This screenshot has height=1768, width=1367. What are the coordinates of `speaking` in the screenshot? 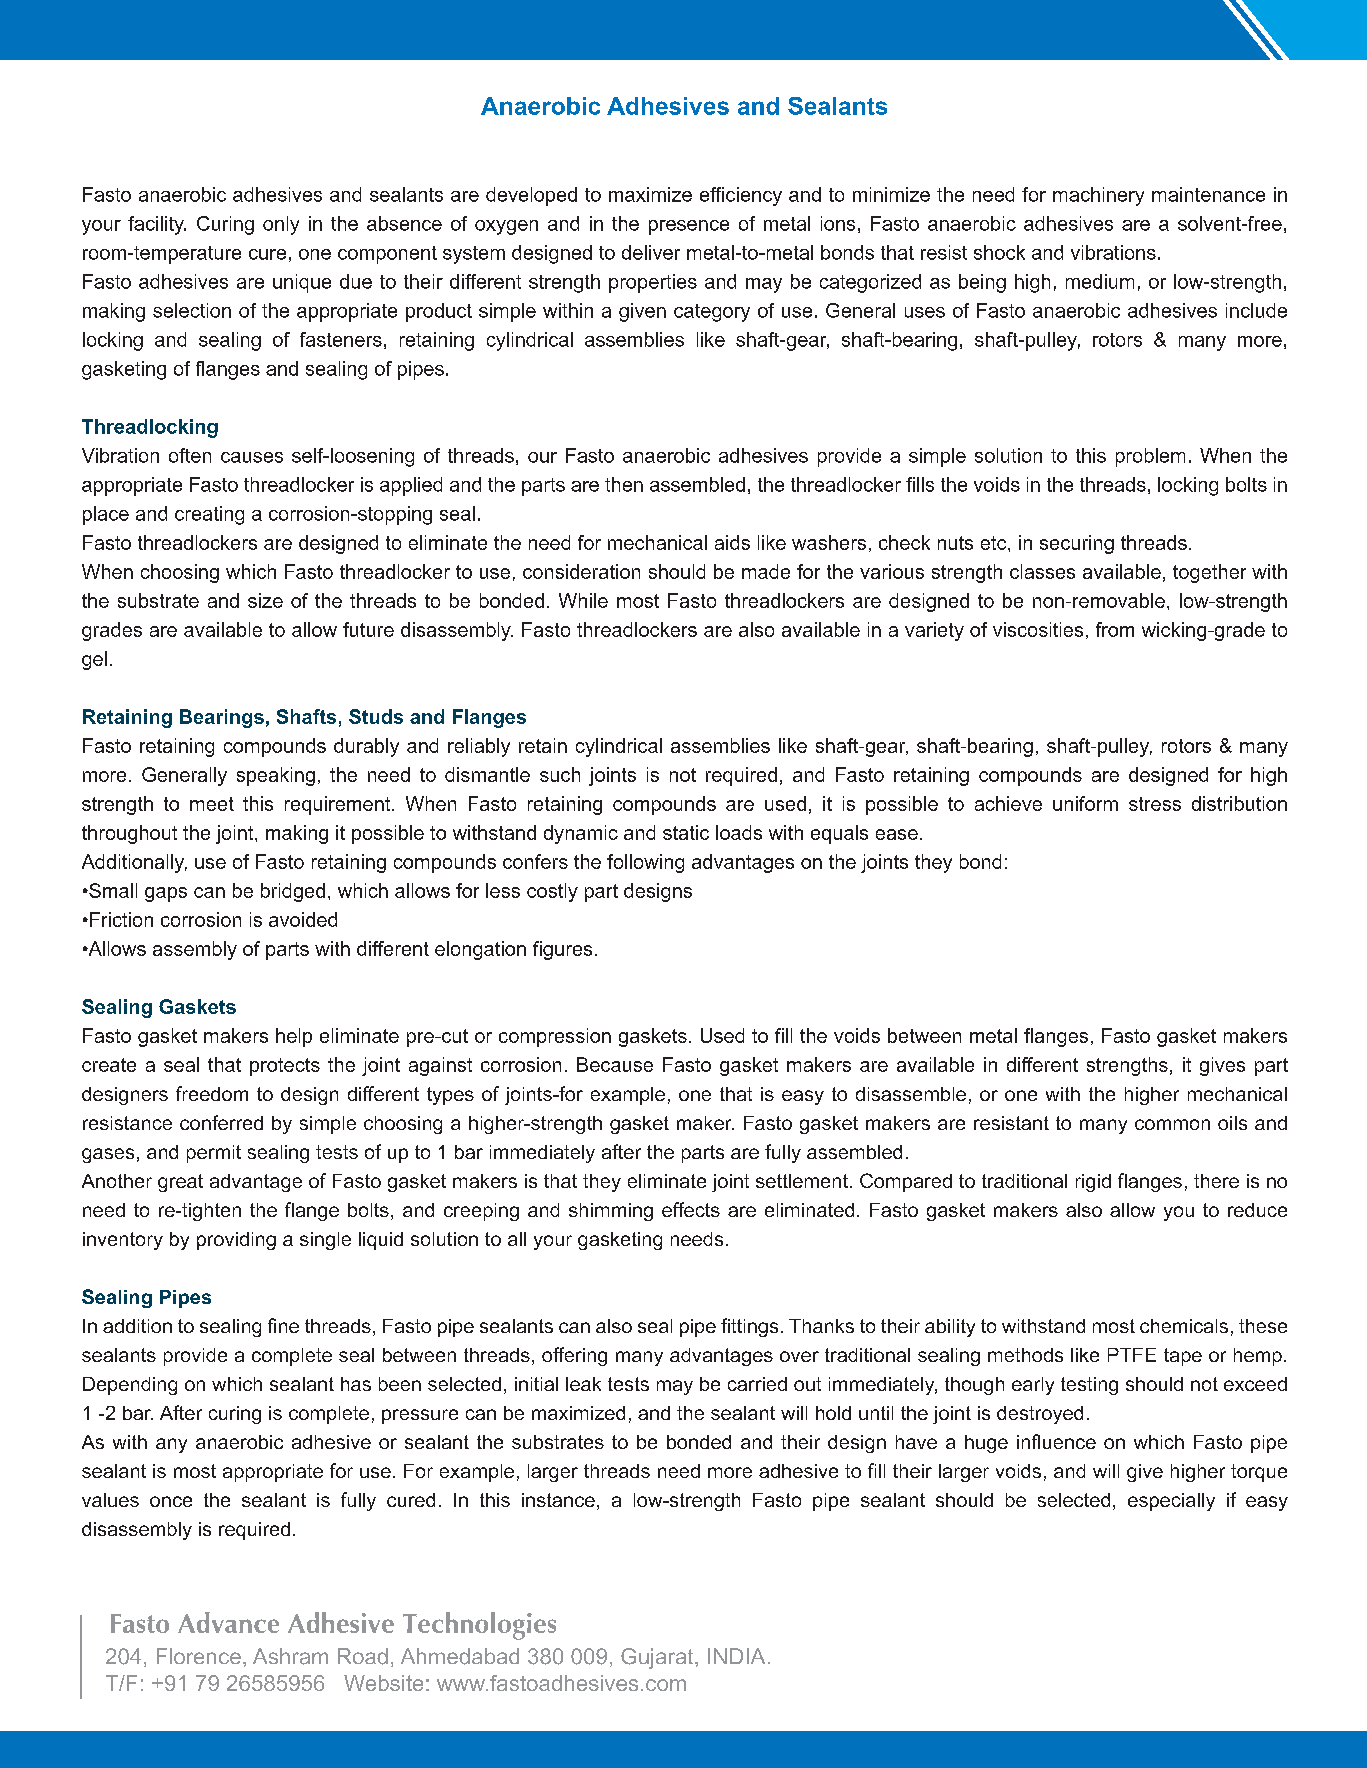 It's located at (276, 776).
